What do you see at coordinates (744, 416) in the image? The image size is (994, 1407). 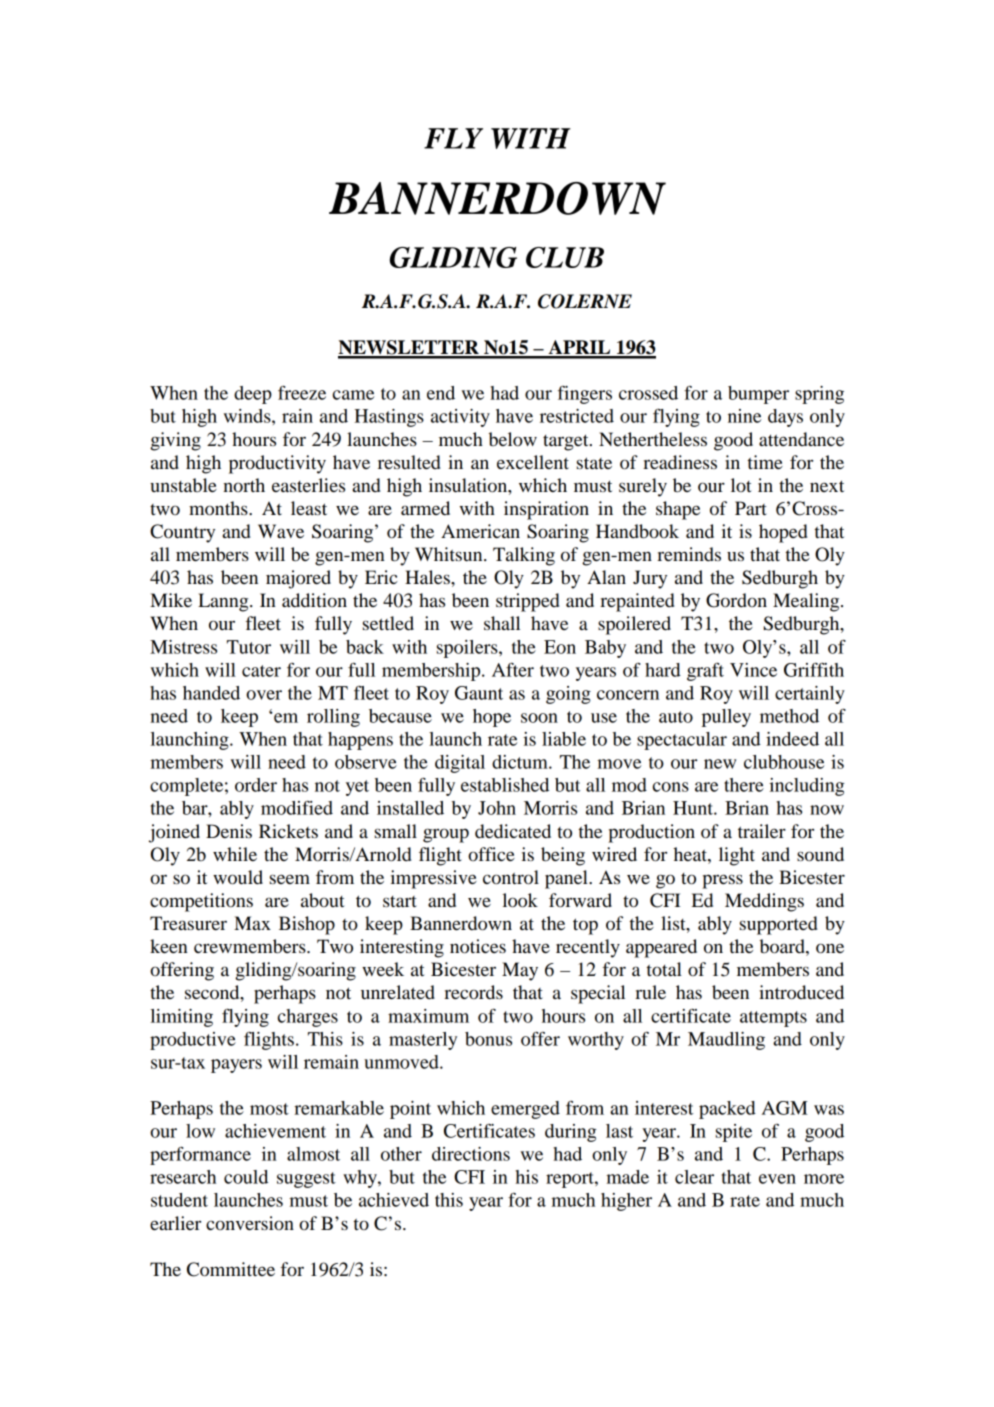 I see `nine` at bounding box center [744, 416].
